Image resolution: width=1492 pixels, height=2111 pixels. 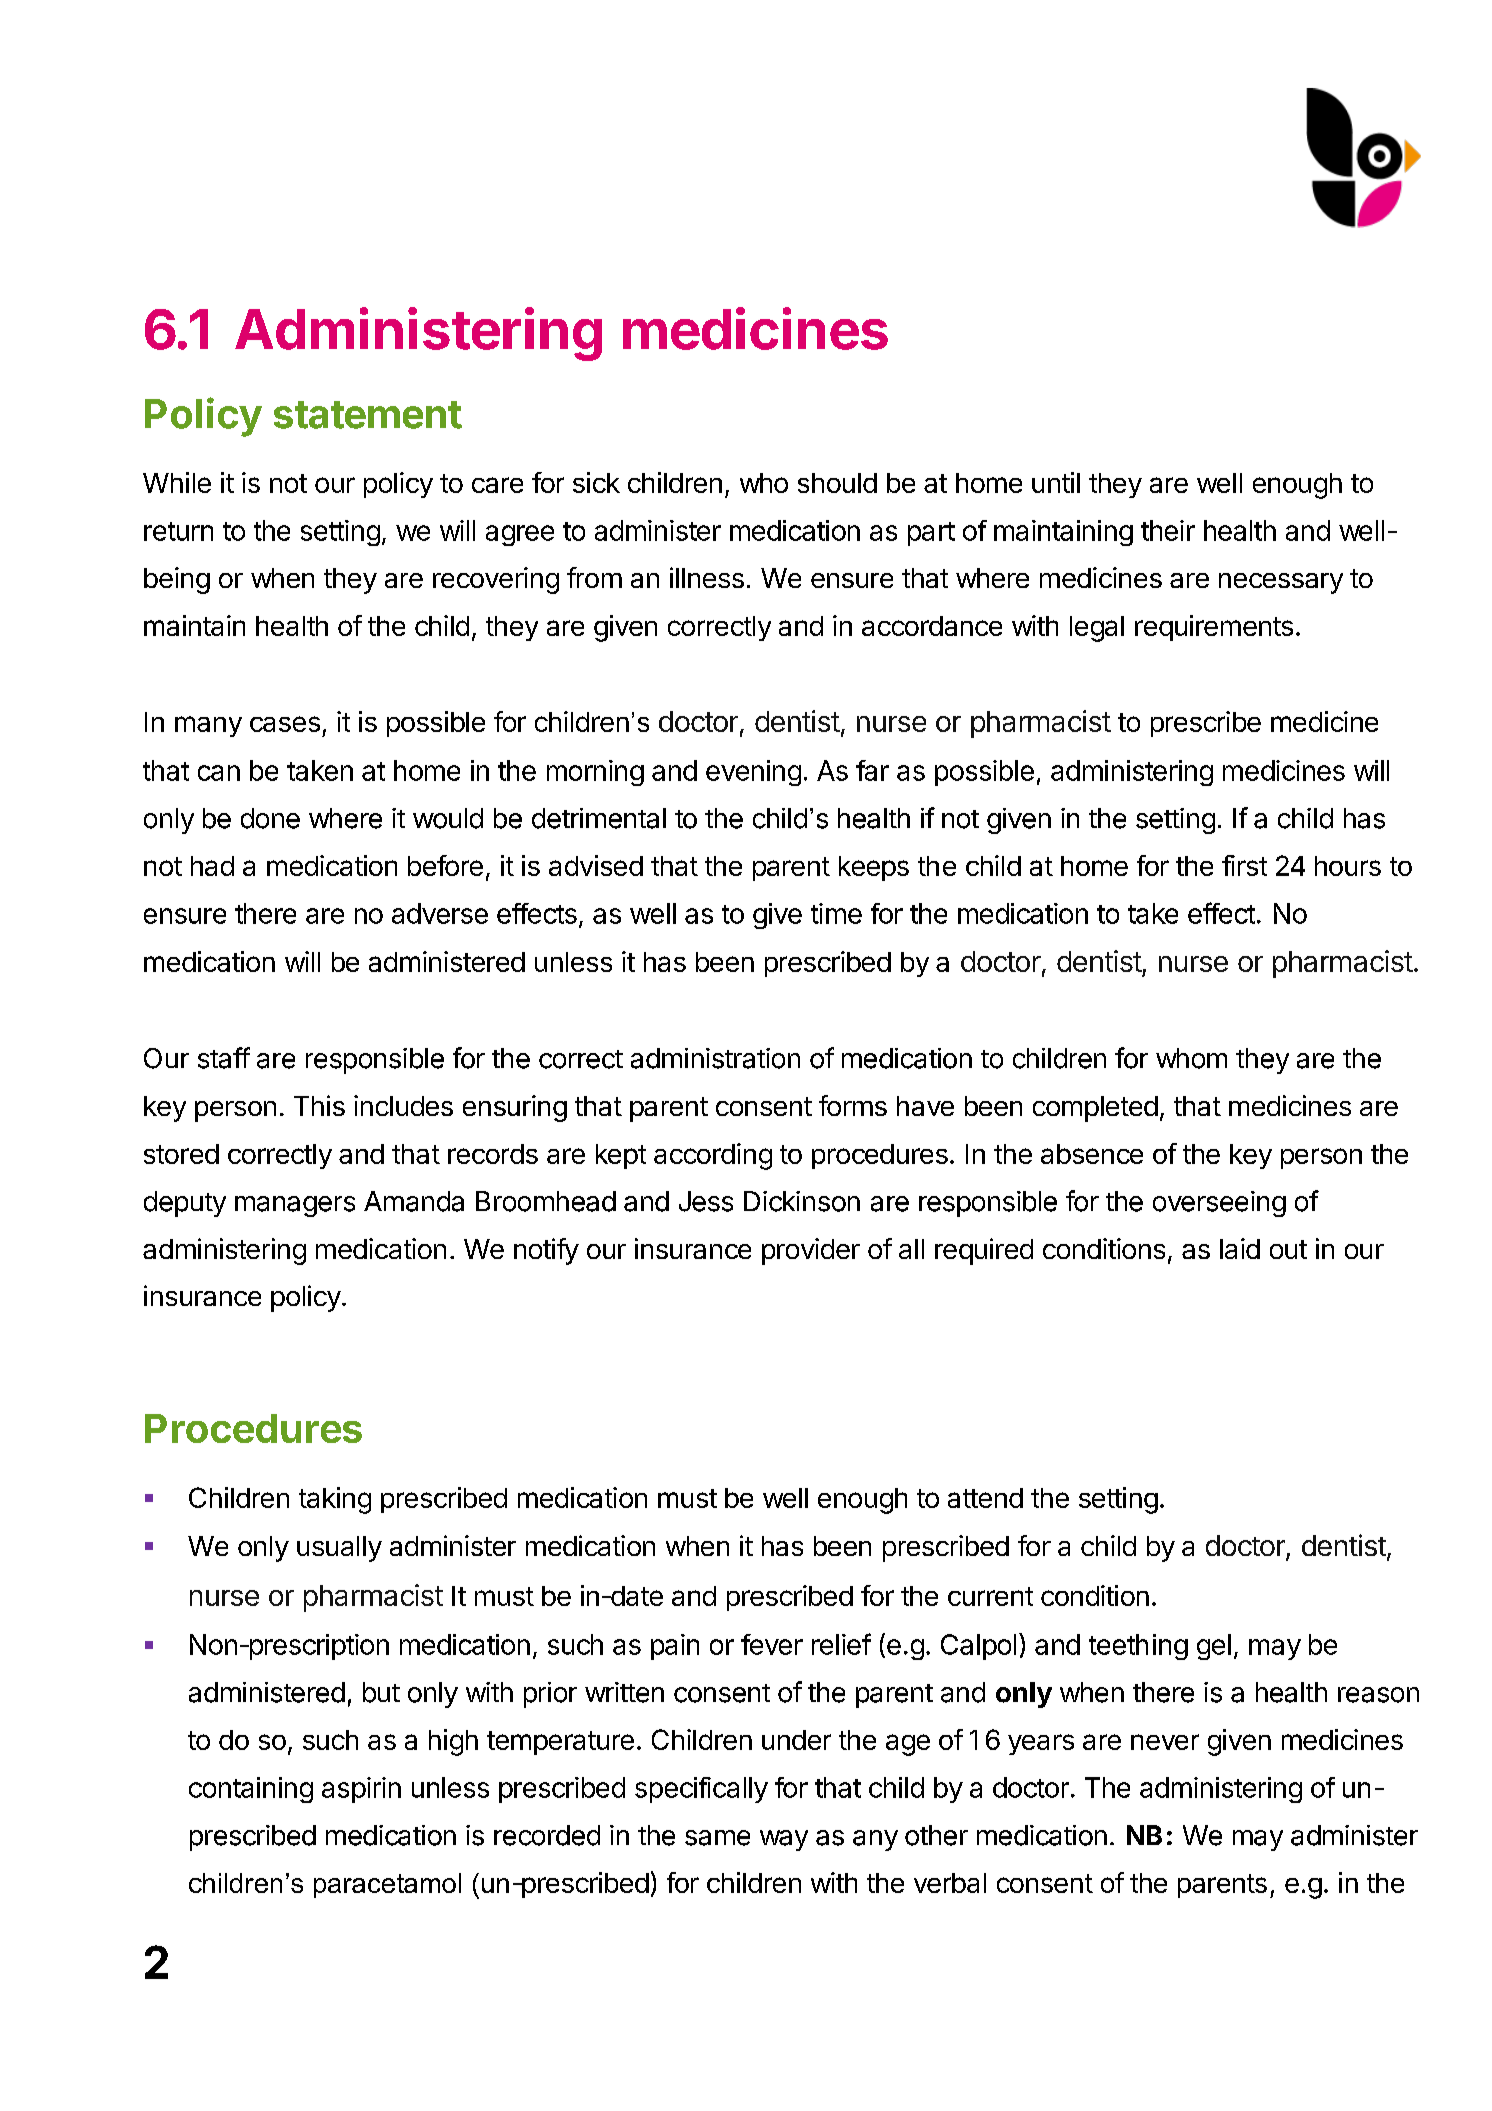 I want to click on according, so click(x=713, y=1156).
